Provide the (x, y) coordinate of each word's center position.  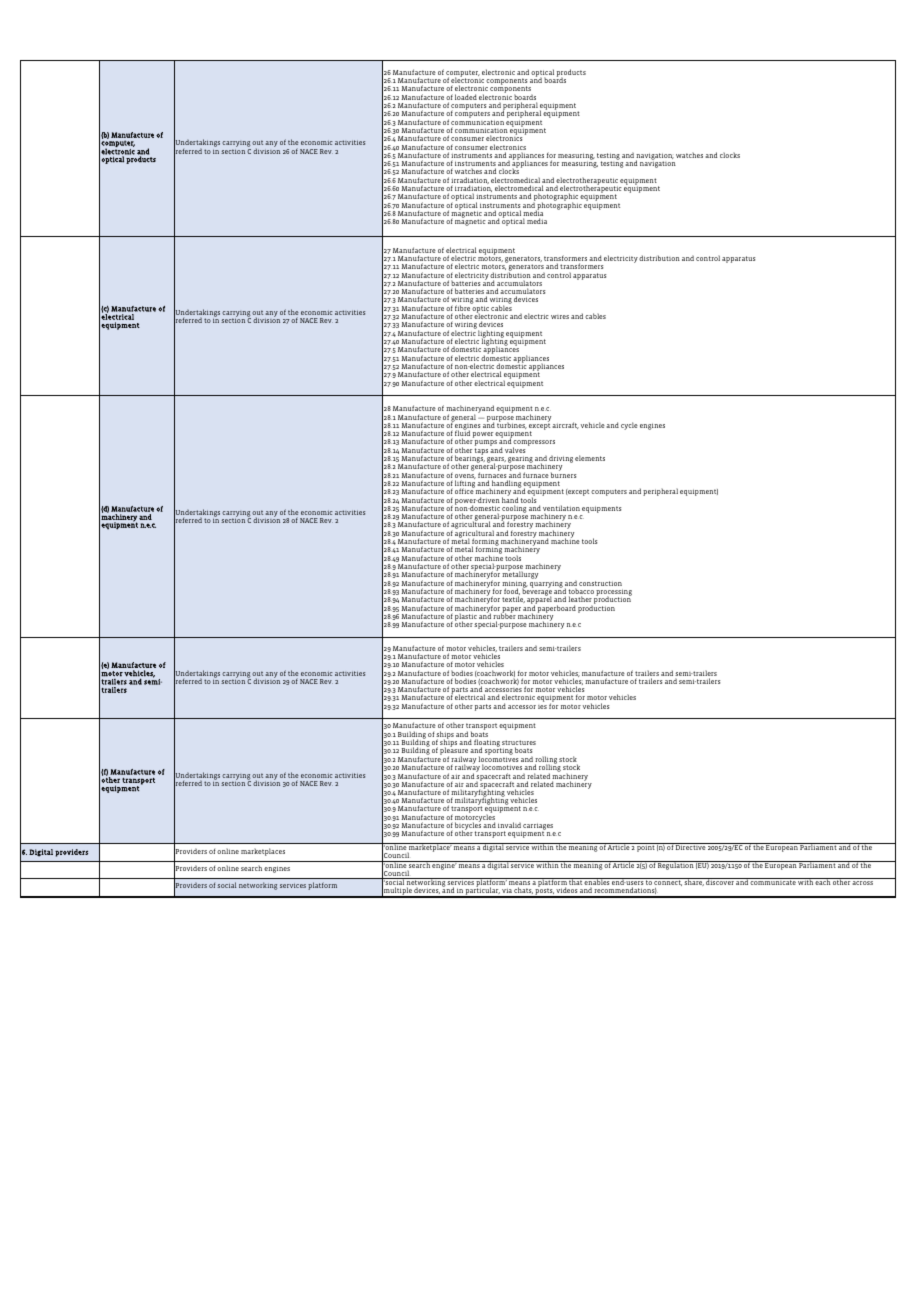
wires (560, 317)
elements (590, 458)
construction (600, 583)
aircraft (565, 425)
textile (513, 599)
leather (580, 599)
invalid (509, 825)
